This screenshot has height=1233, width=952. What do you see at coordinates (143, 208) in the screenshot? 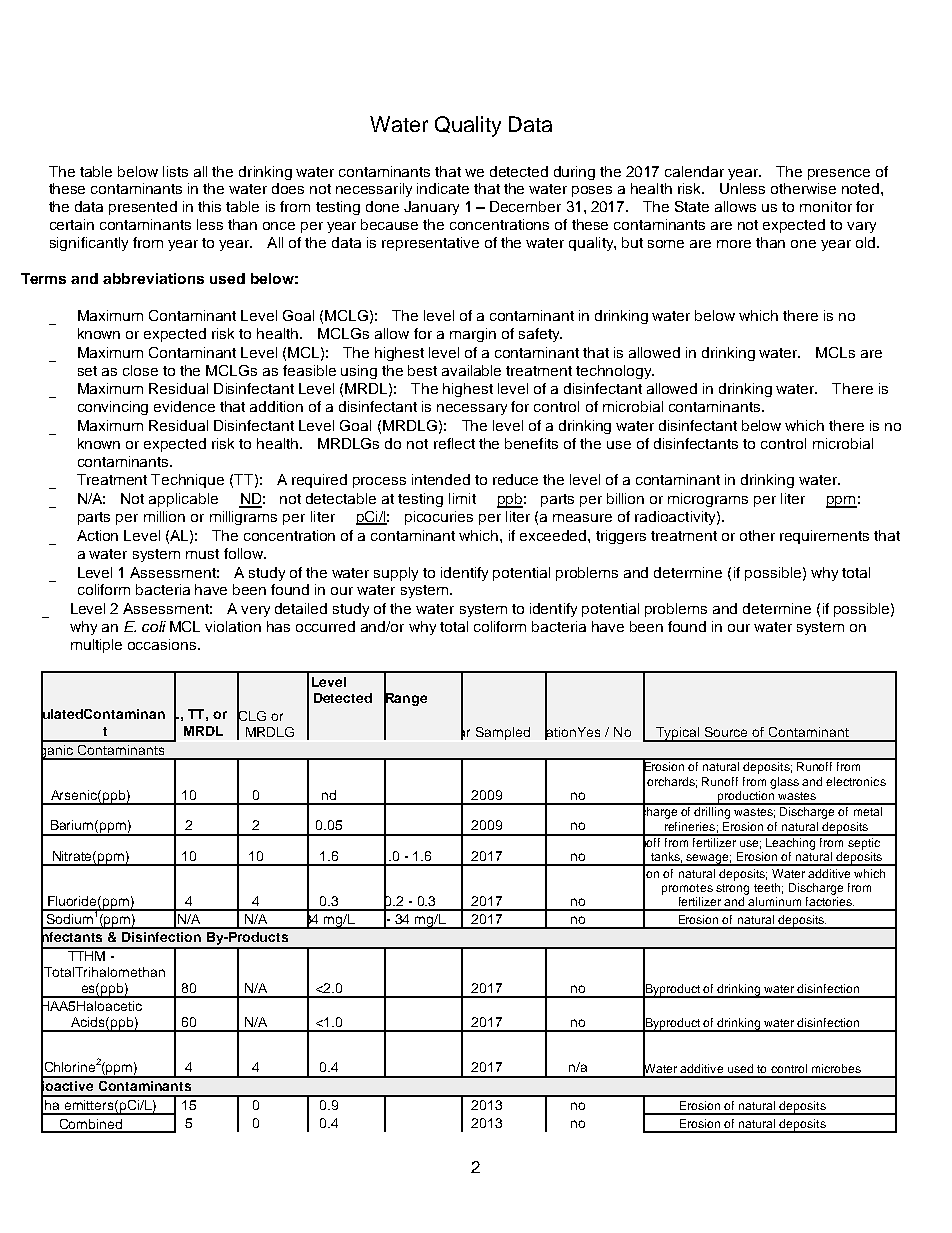
I see `presented` at bounding box center [143, 208].
